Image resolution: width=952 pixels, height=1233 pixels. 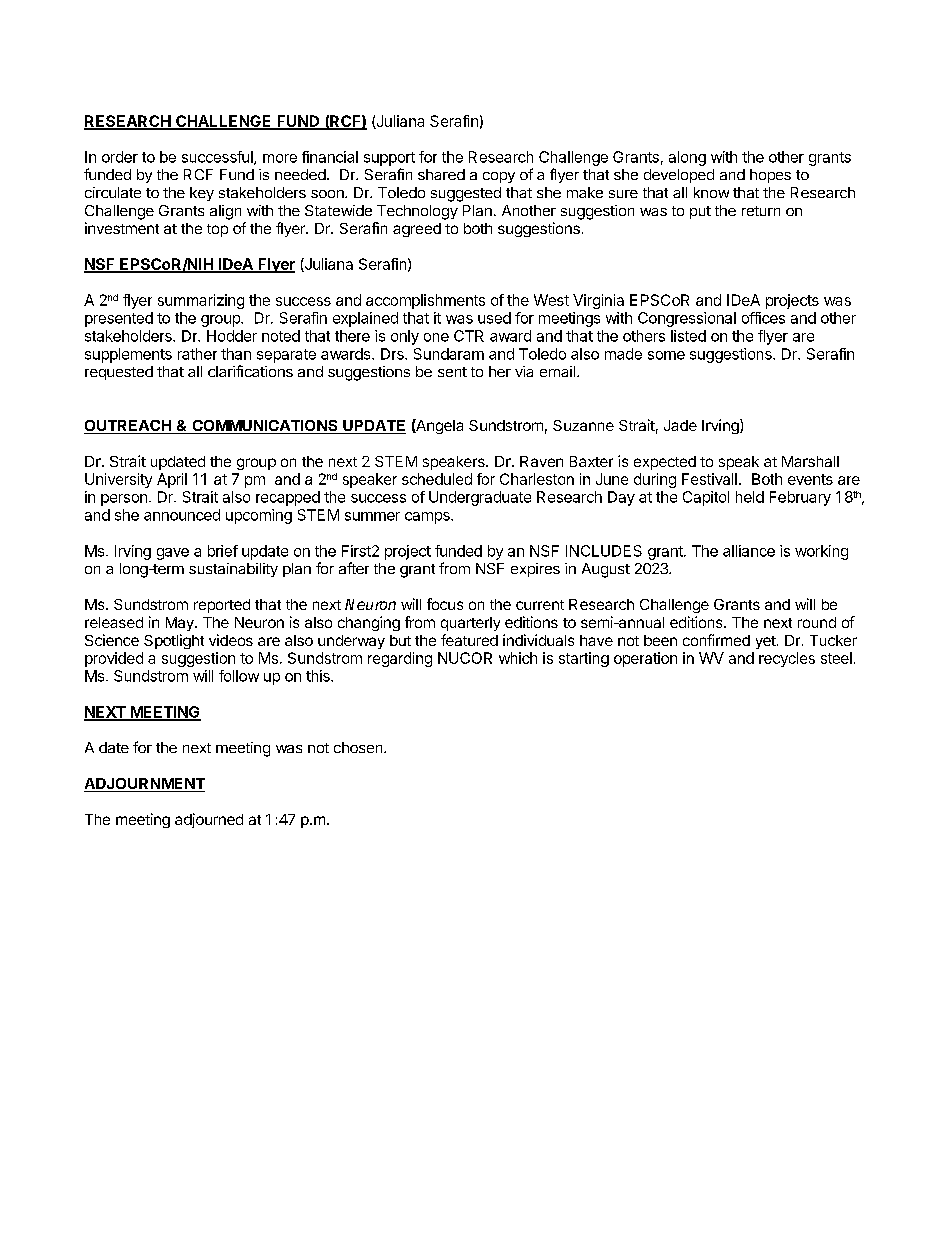 I want to click on held, so click(x=750, y=497).
